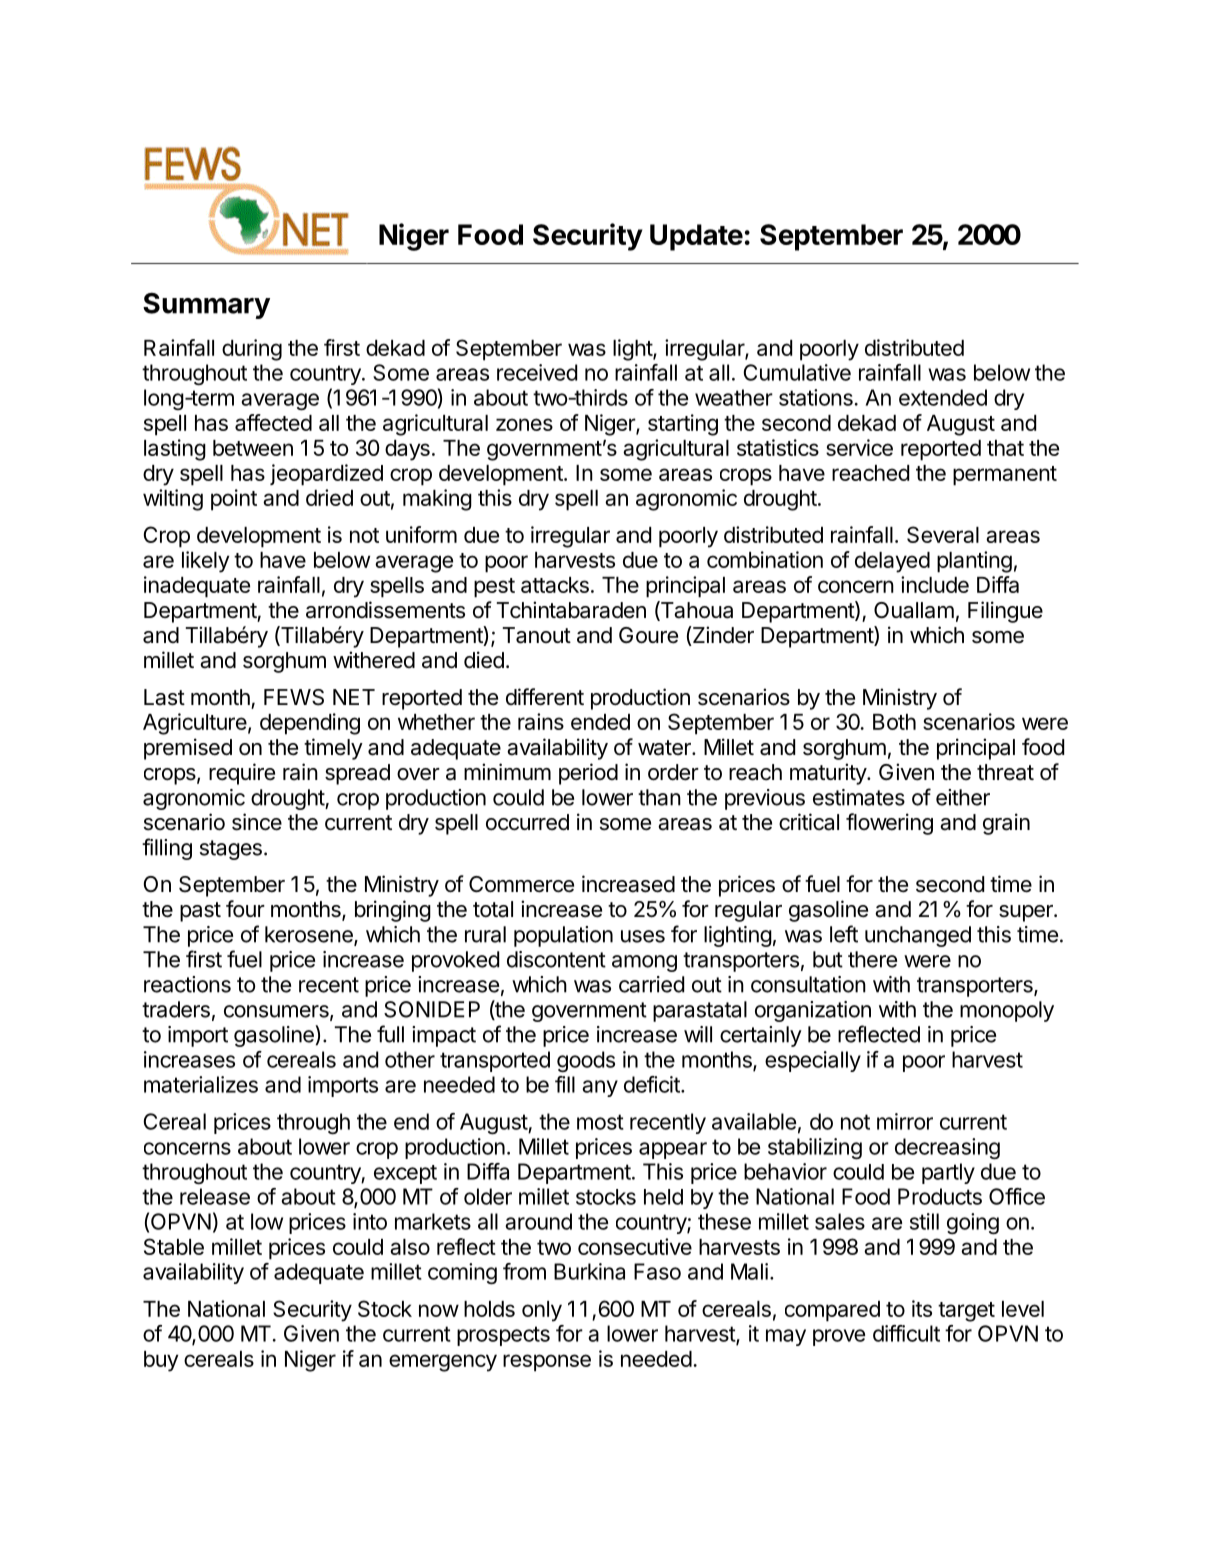 This page has width=1211, height=1568. I want to click on either, so click(963, 797).
